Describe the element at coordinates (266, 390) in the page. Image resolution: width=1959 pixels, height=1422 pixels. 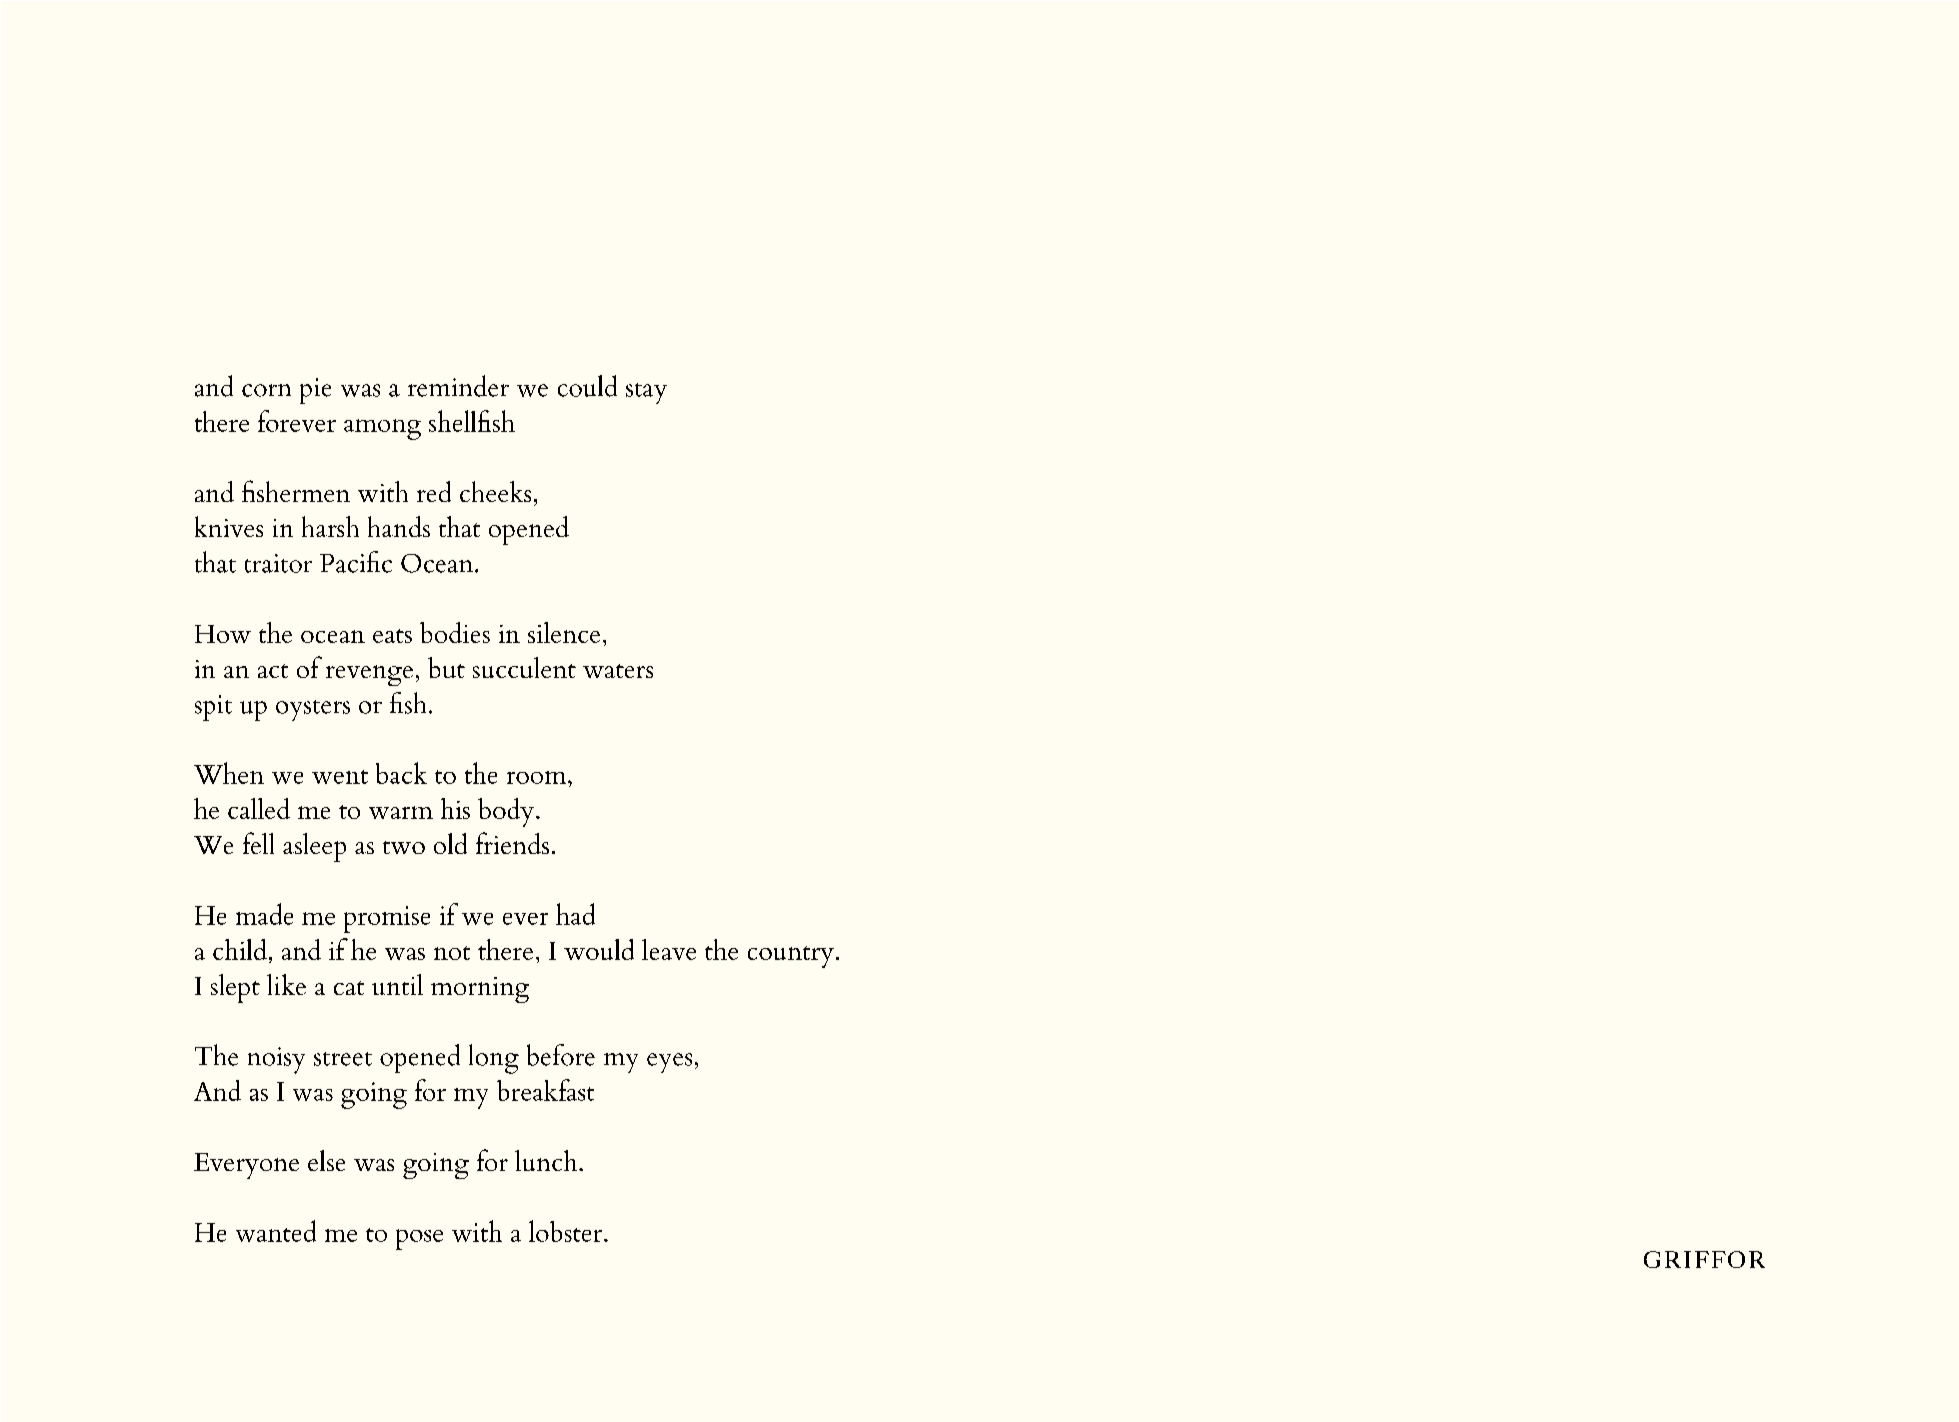
I see `corn` at that location.
